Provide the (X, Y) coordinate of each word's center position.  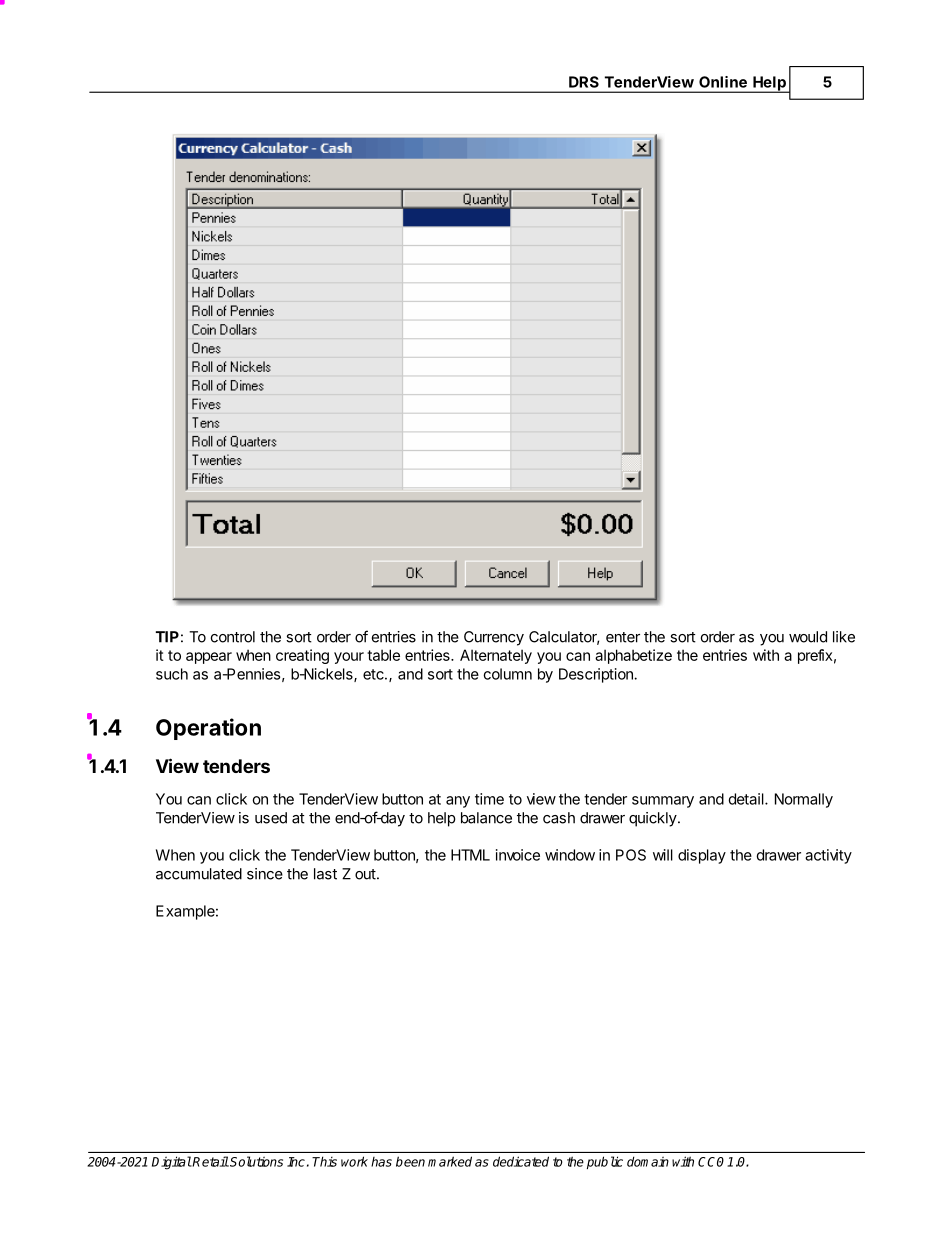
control (233, 637)
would (808, 637)
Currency (494, 638)
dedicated (521, 1161)
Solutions (256, 1161)
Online (723, 82)
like (844, 637)
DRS (584, 82)
